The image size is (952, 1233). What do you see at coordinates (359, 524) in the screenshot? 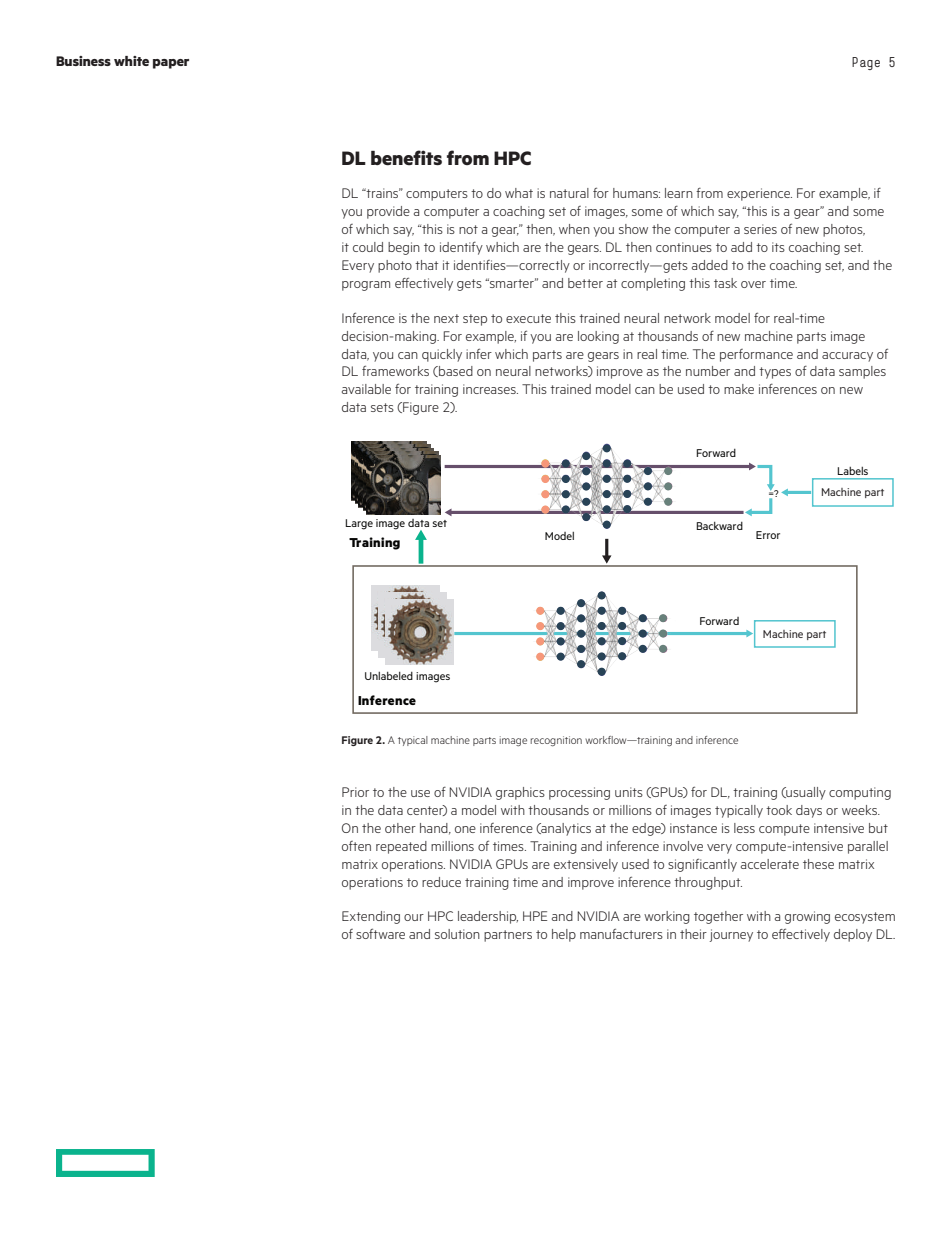
I see `Large` at bounding box center [359, 524].
